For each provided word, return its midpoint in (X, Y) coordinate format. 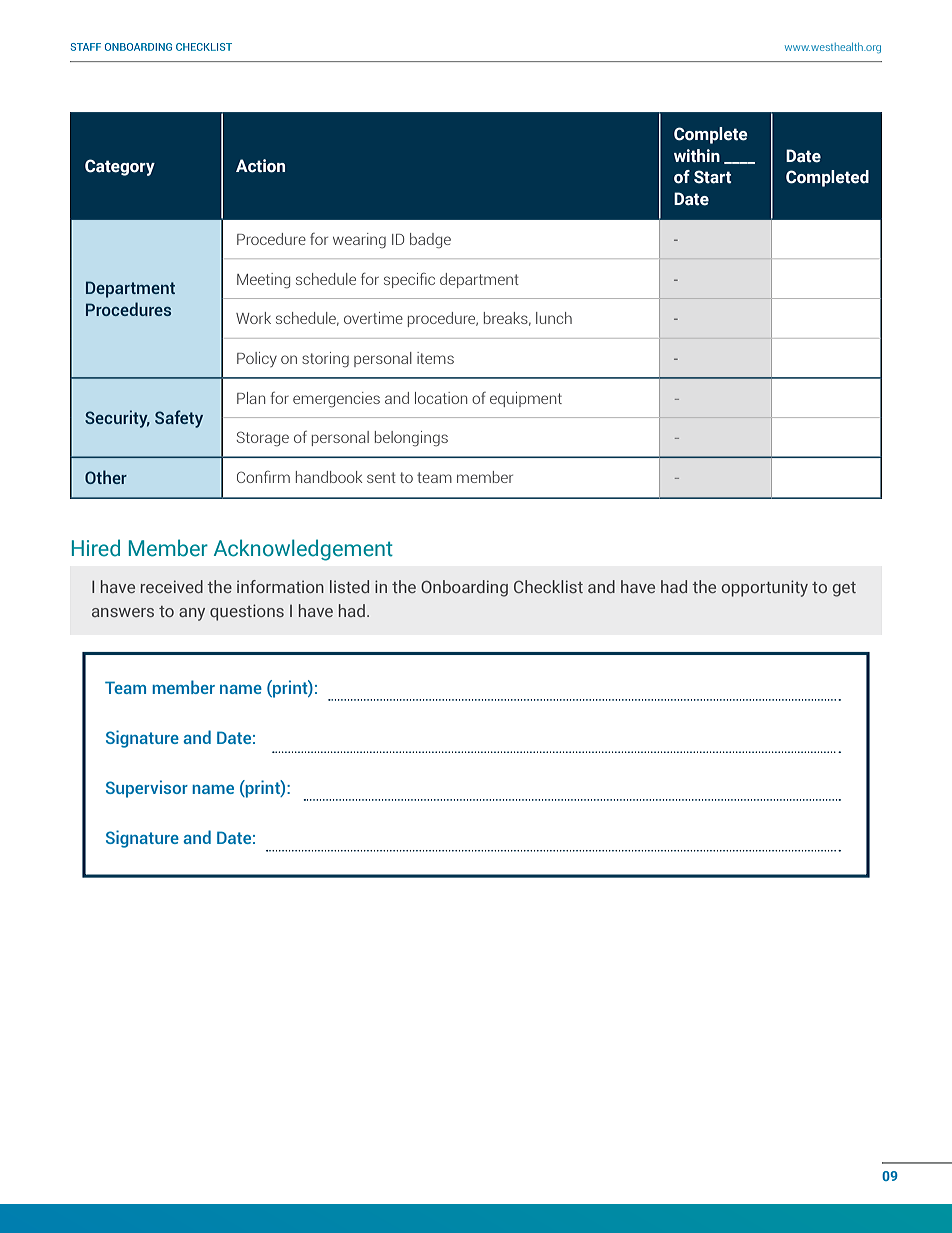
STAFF (86, 47)
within (697, 156)
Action (260, 166)
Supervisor (147, 789)
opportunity (765, 588)
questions (247, 612)
